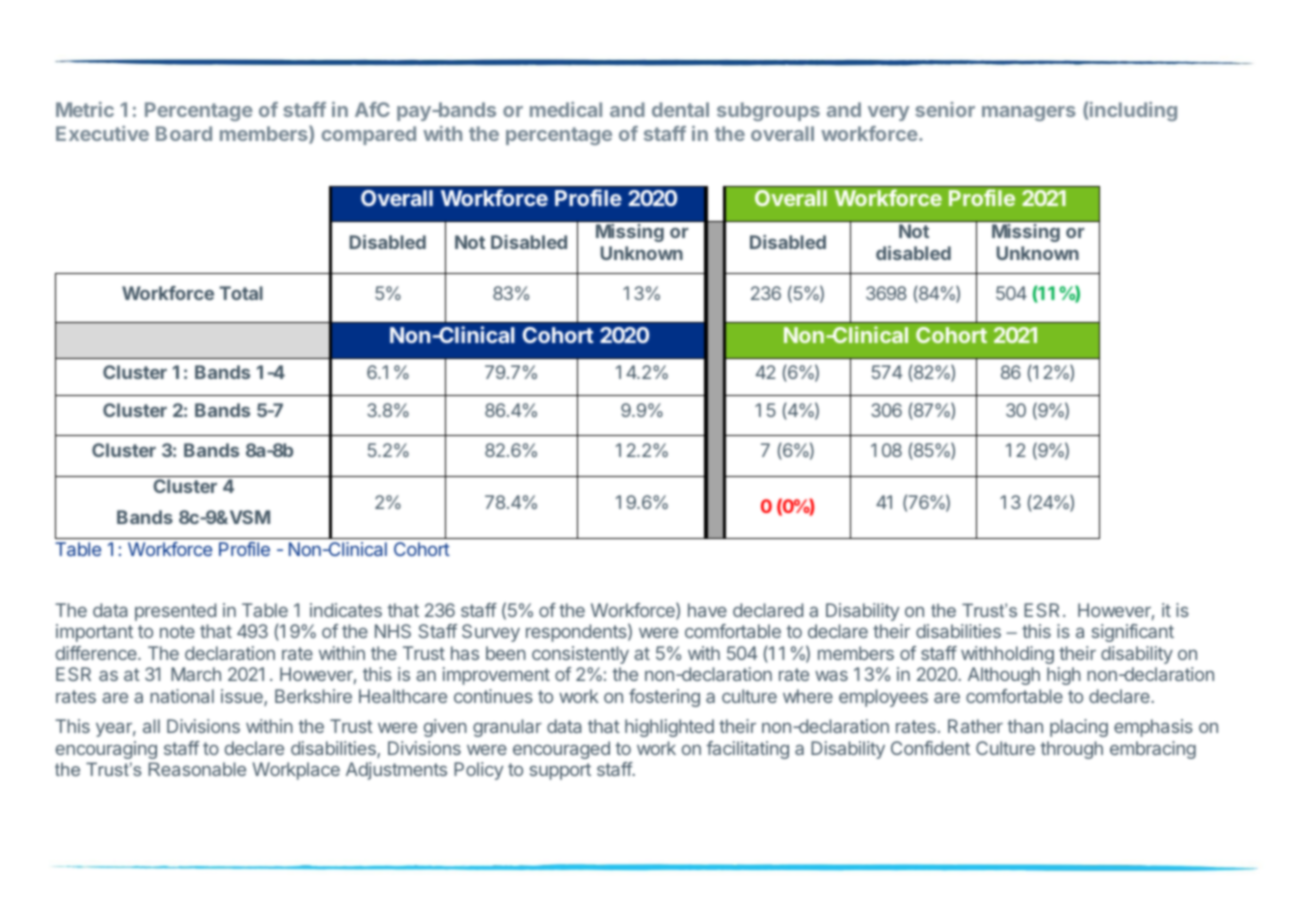 This page has height=924, width=1308. Describe the element at coordinates (888, 113) in the page. I see `very` at that location.
